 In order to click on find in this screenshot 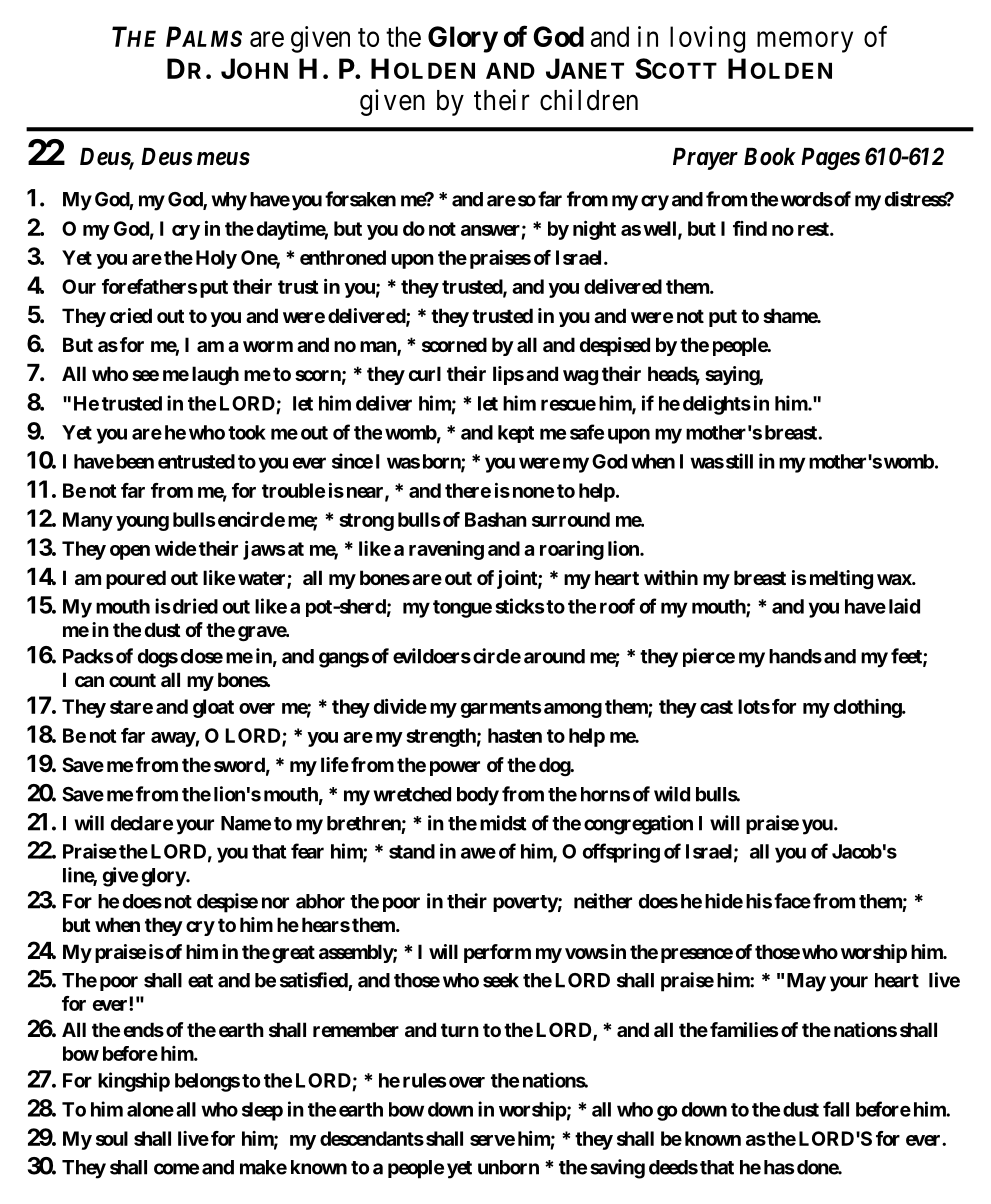, I will do `click(750, 228)`.
